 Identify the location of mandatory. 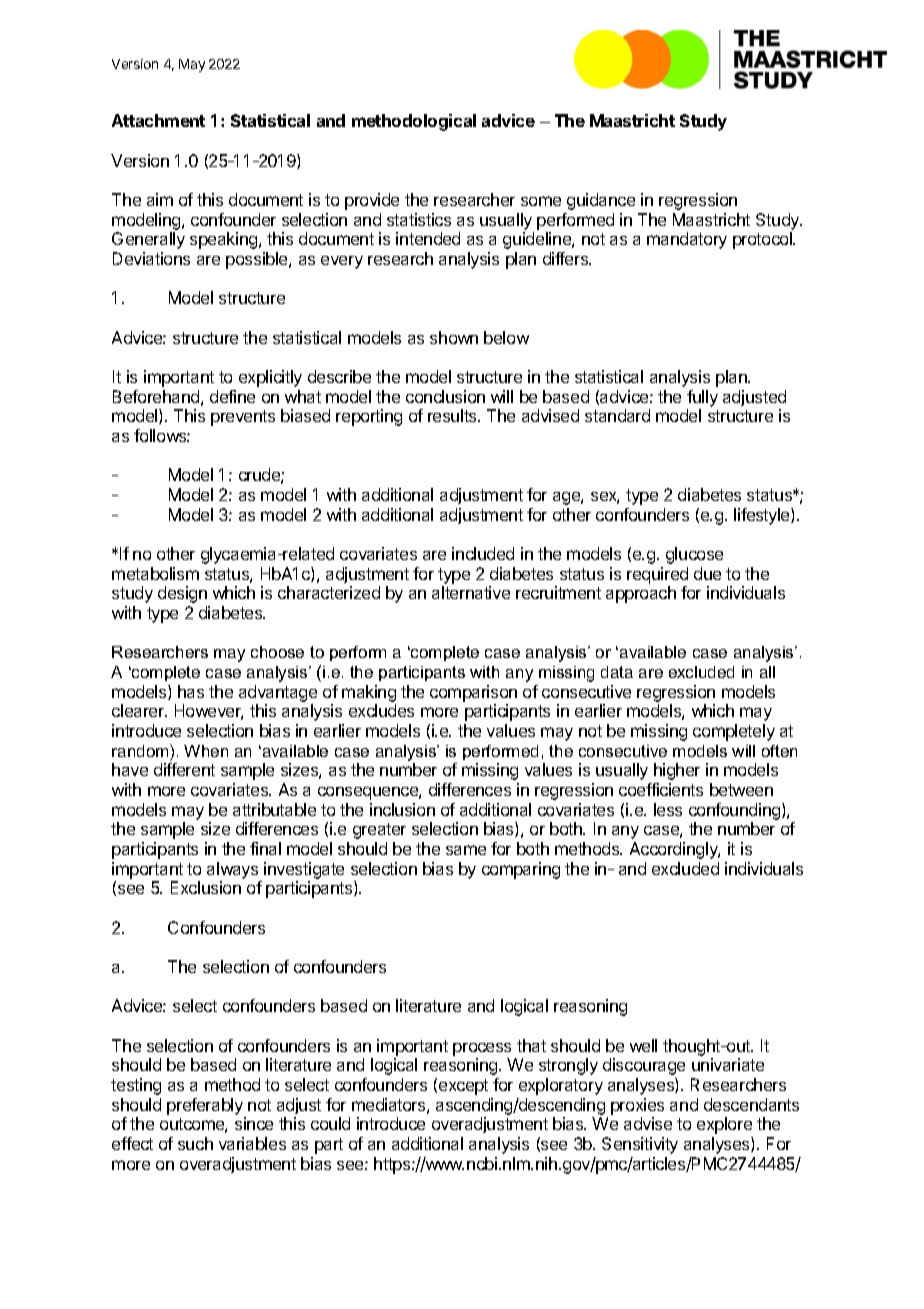
(687, 240).
